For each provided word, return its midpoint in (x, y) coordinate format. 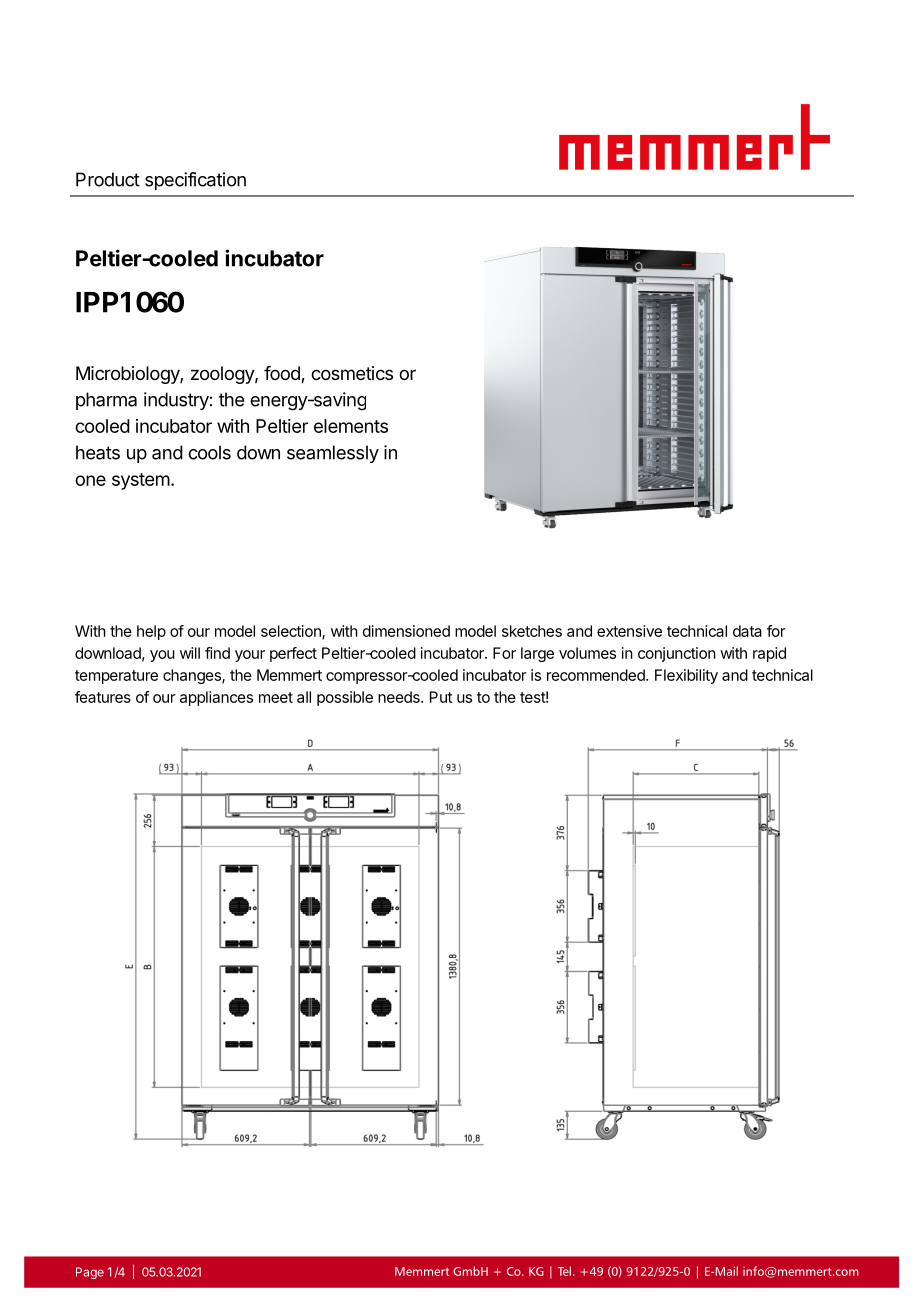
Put (441, 697)
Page (90, 1273)
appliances (216, 698)
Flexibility (686, 676)
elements (351, 426)
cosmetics (352, 373)
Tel (564, 1271)
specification (195, 181)
